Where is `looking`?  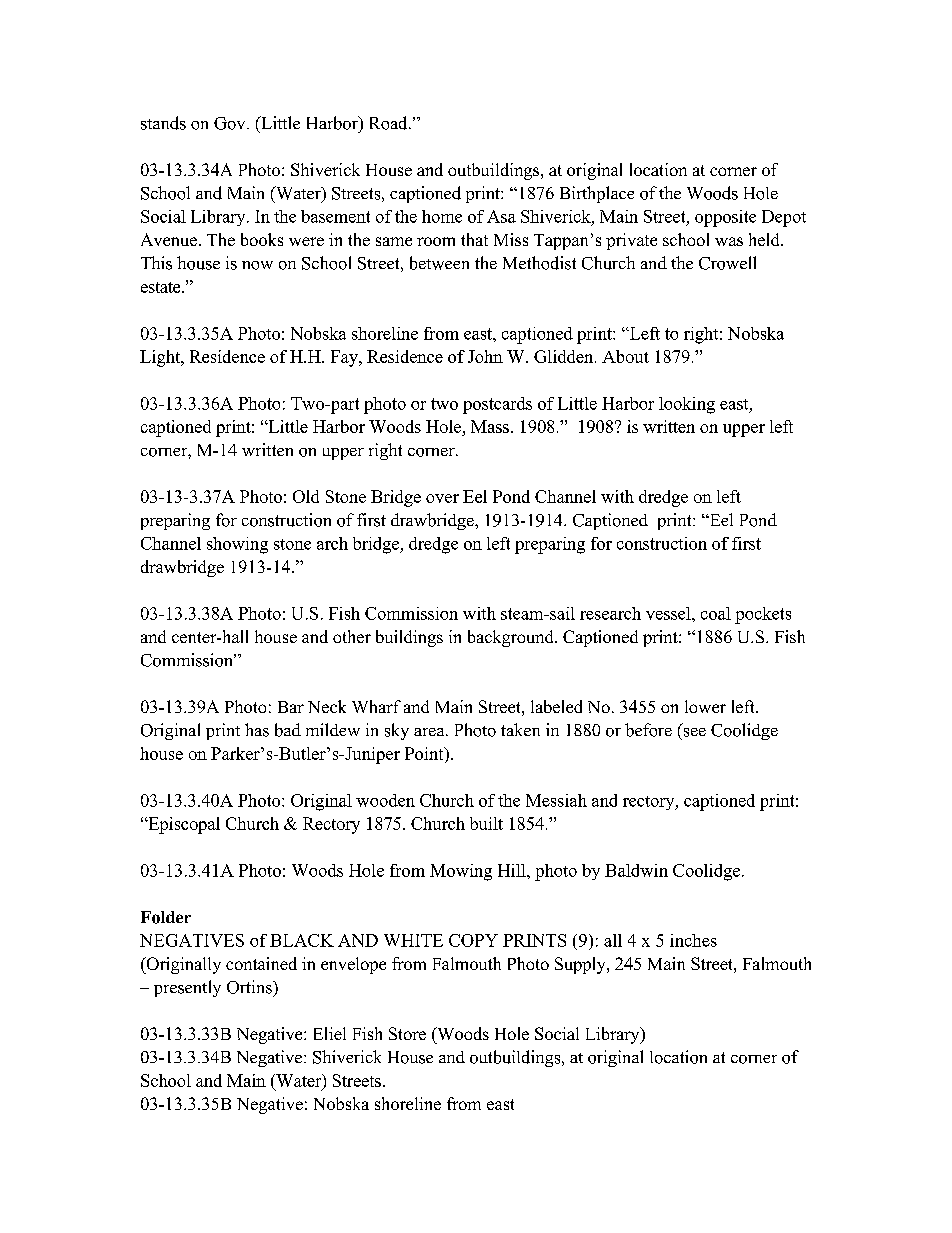 looking is located at coordinates (687, 405).
